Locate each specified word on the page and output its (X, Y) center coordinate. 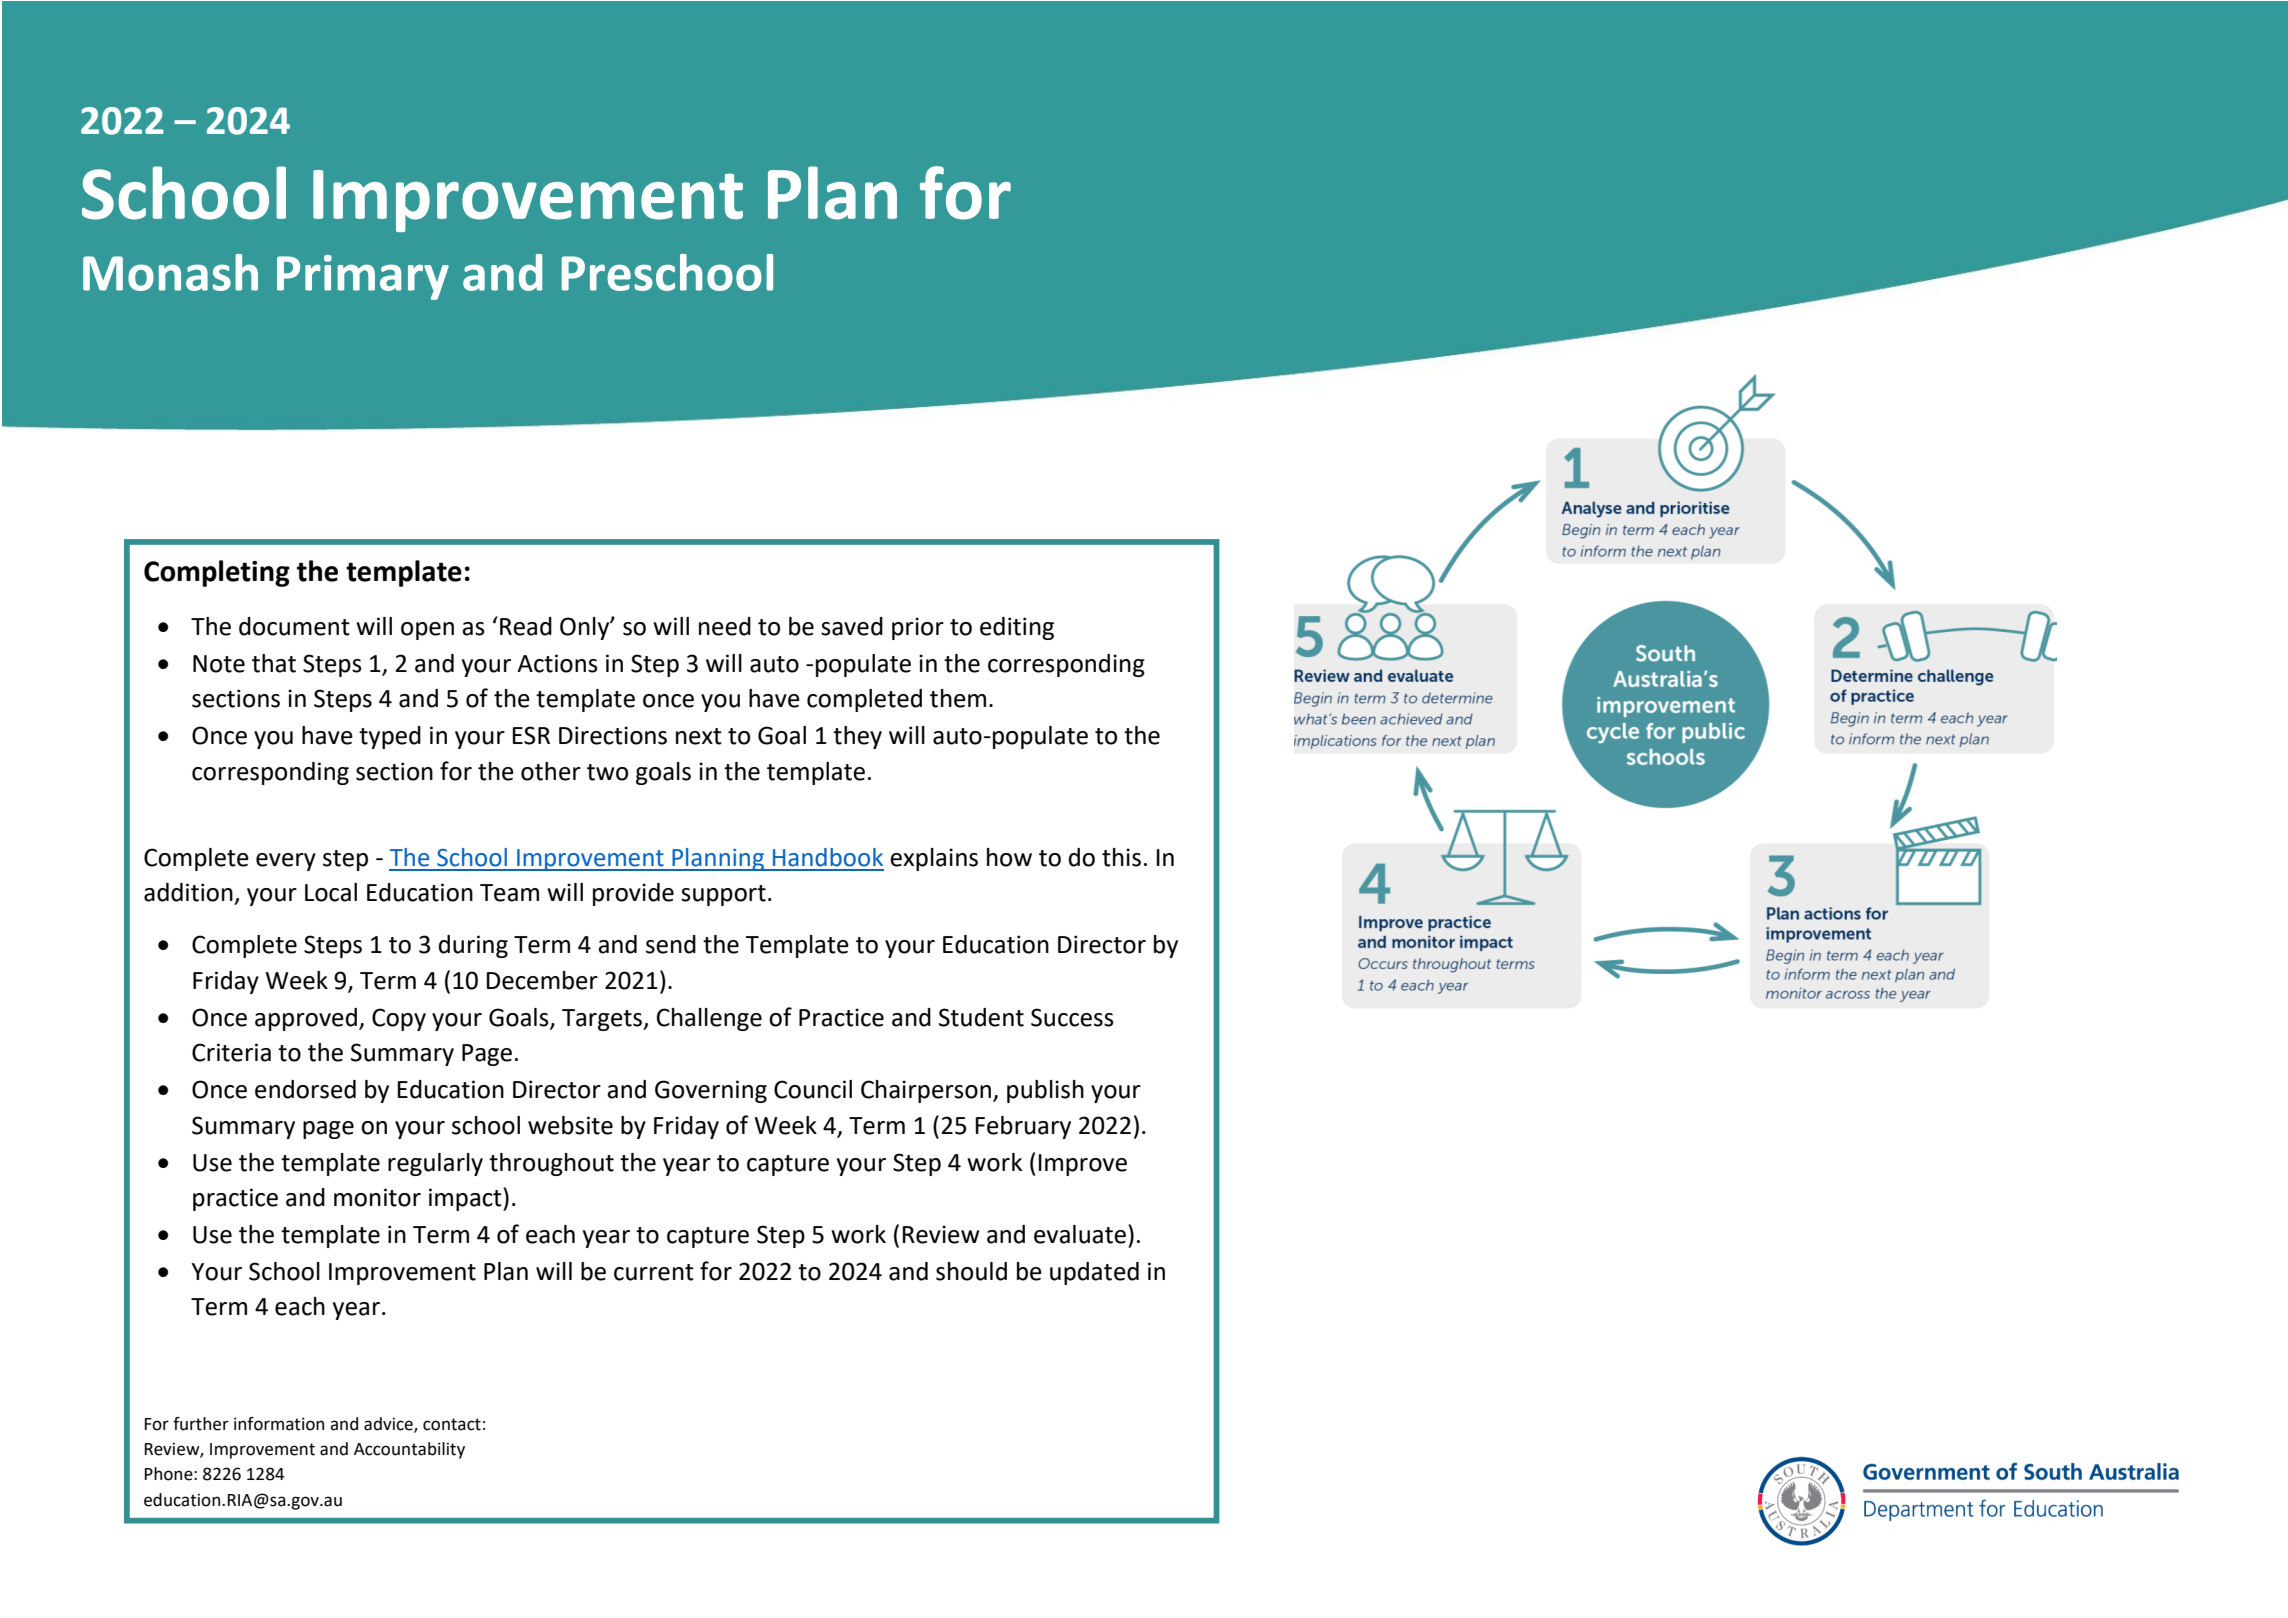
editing (1017, 628)
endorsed (305, 1089)
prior (918, 628)
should (971, 1271)
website (570, 1125)
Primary (363, 277)
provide (633, 894)
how (1009, 857)
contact (452, 1424)
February (1023, 1127)
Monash (170, 272)
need (725, 626)
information (279, 1424)
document (294, 626)
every (286, 862)
